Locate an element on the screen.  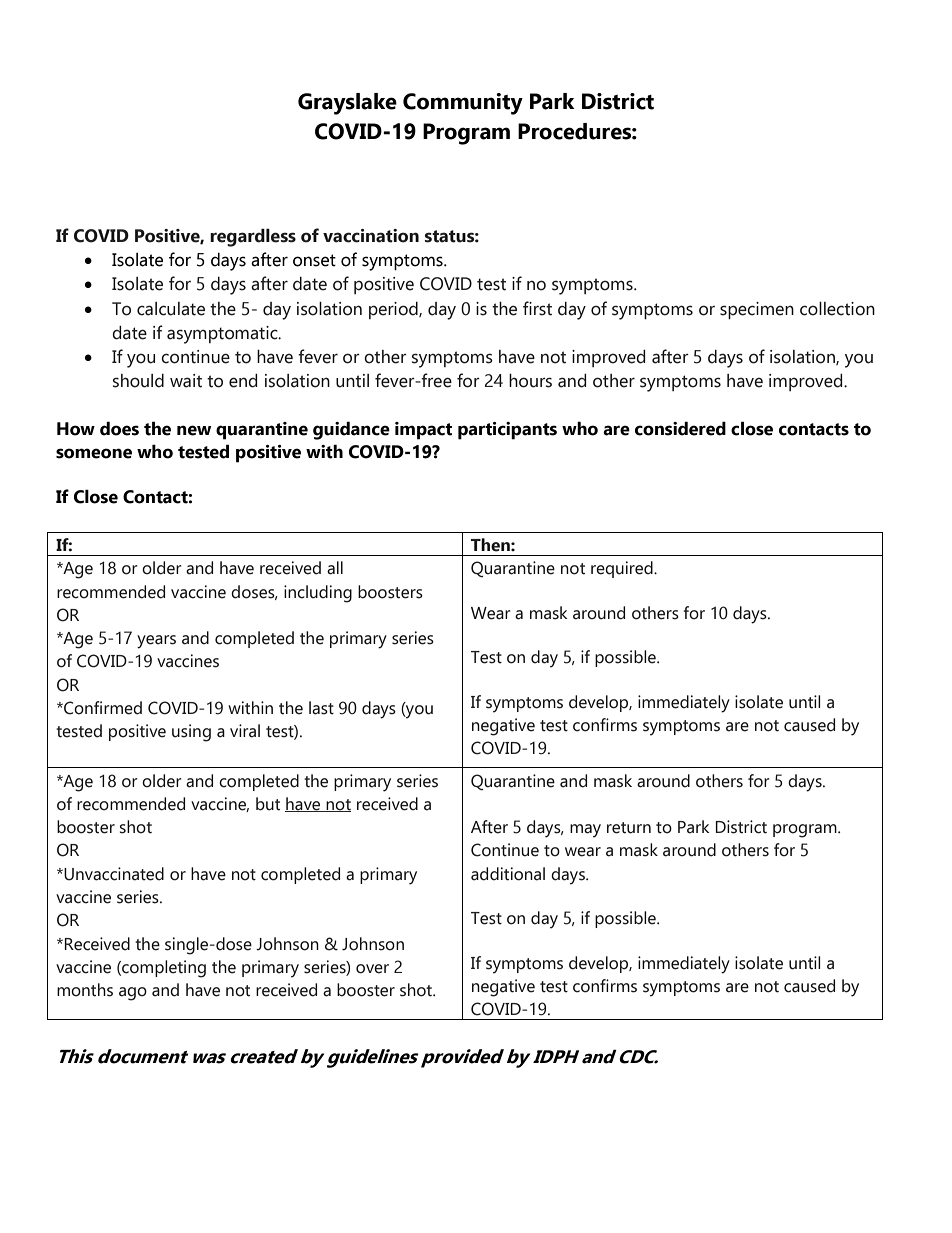
specimen is located at coordinates (757, 310).
